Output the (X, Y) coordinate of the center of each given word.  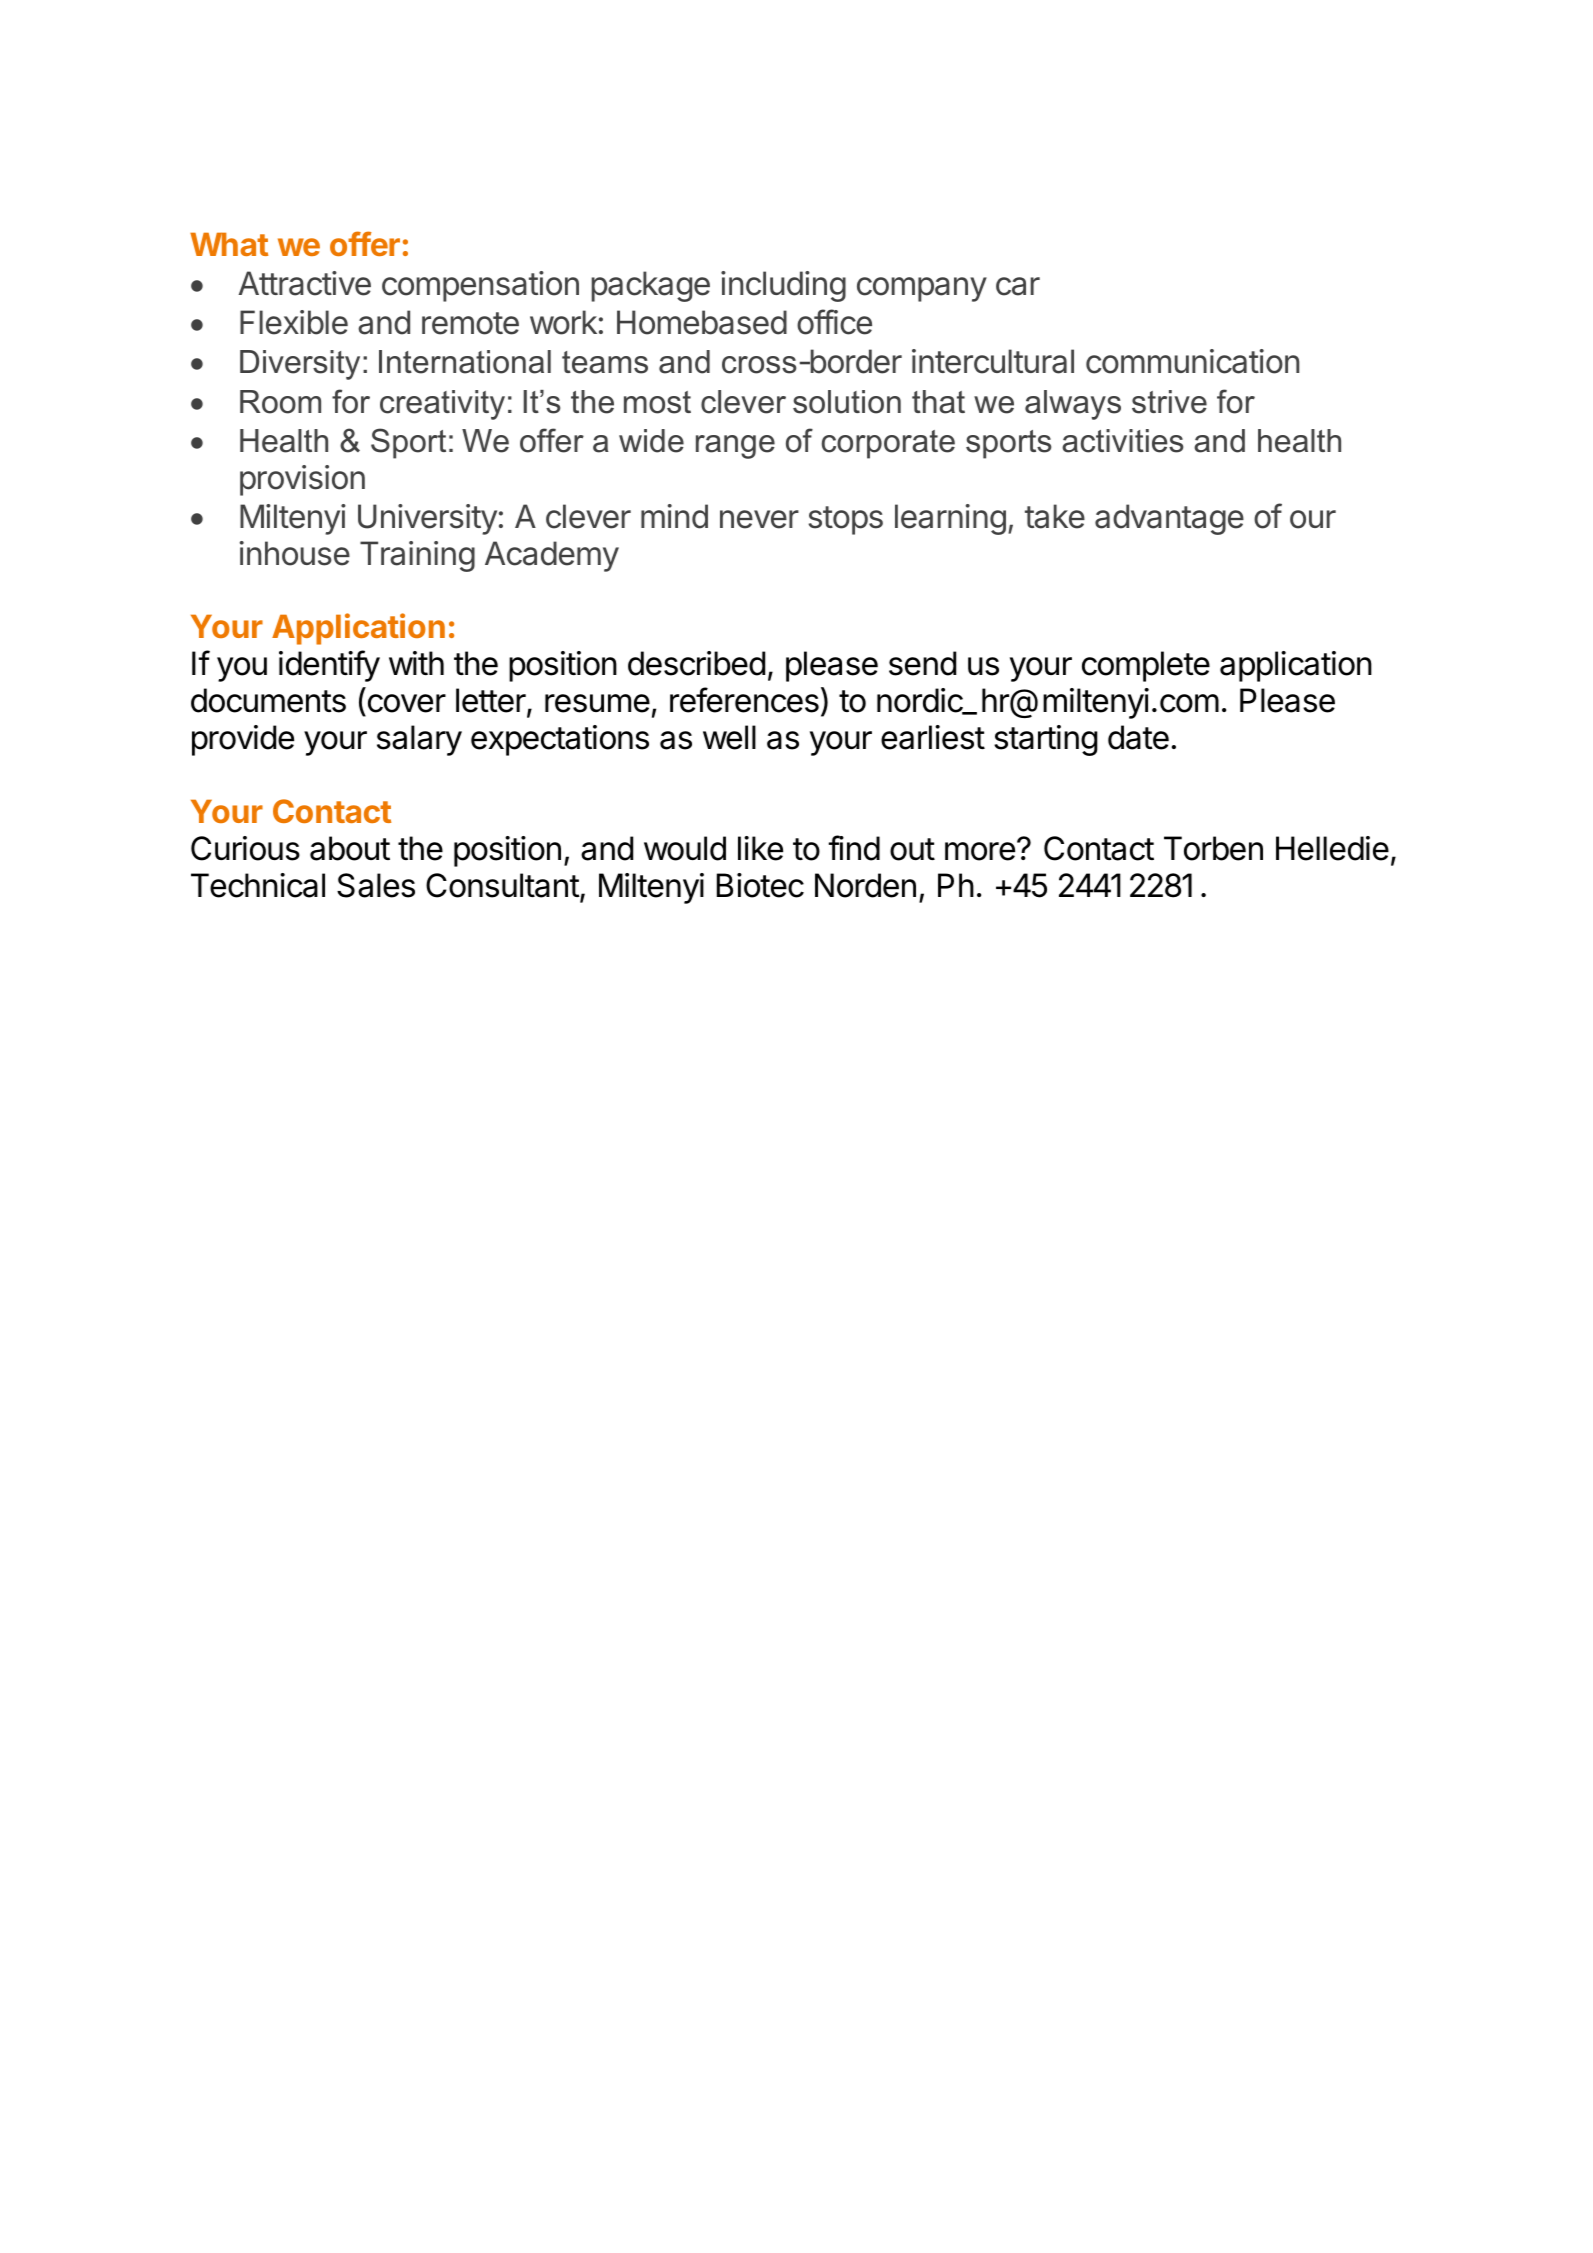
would (685, 848)
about (350, 848)
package (650, 286)
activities (1122, 441)
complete (1146, 666)
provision (302, 480)
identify (329, 666)
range (735, 447)
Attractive (304, 283)
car (1018, 286)
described (696, 663)
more (980, 851)
